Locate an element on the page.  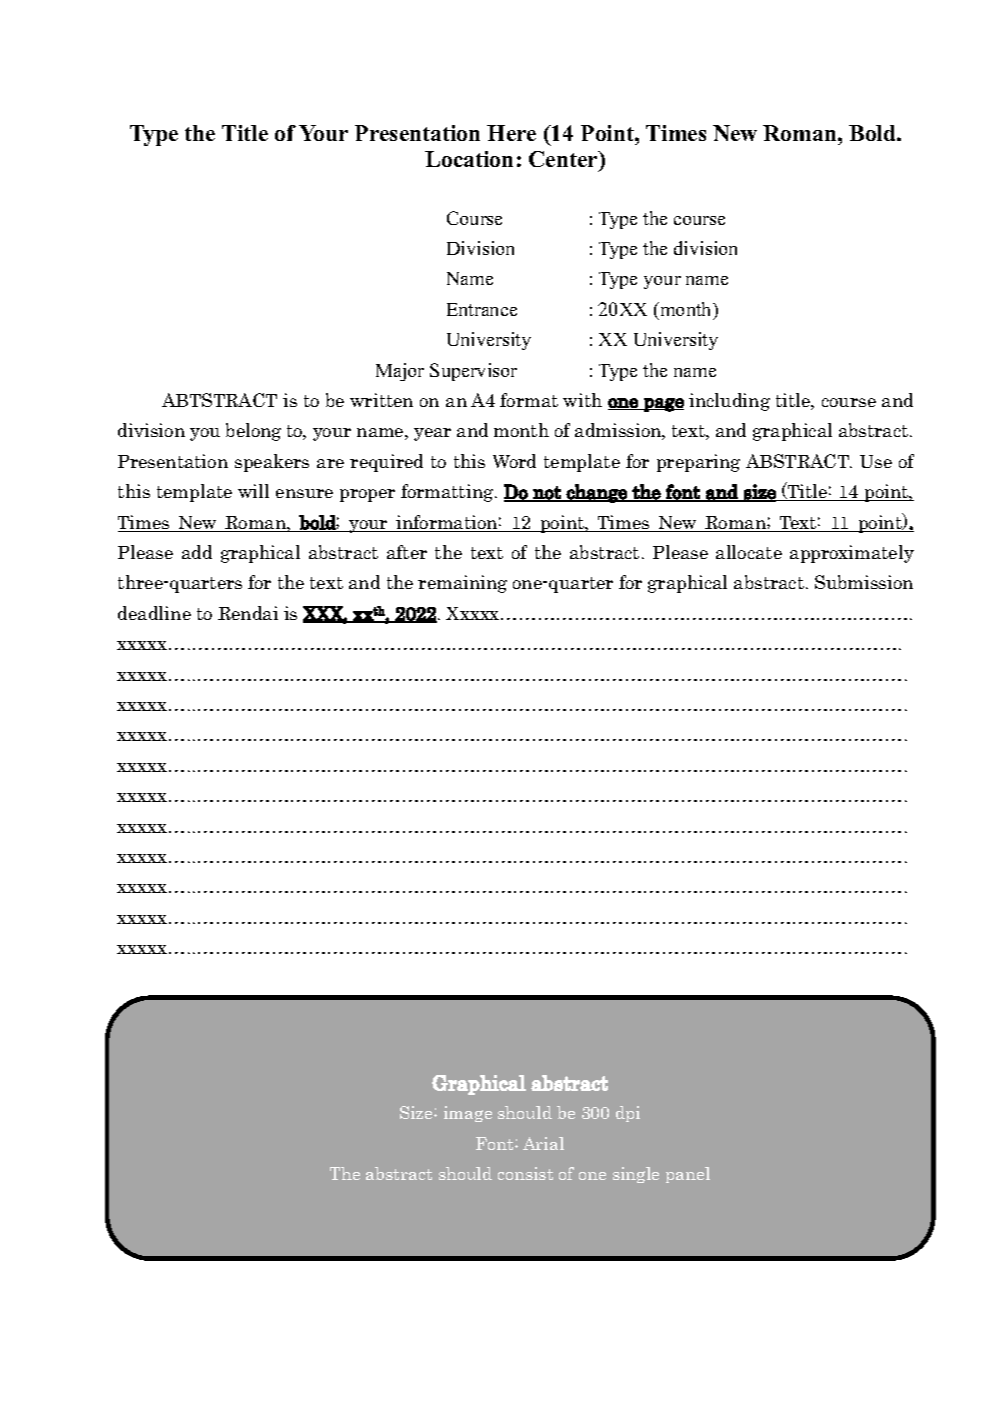
Location is located at coordinates (469, 159).
